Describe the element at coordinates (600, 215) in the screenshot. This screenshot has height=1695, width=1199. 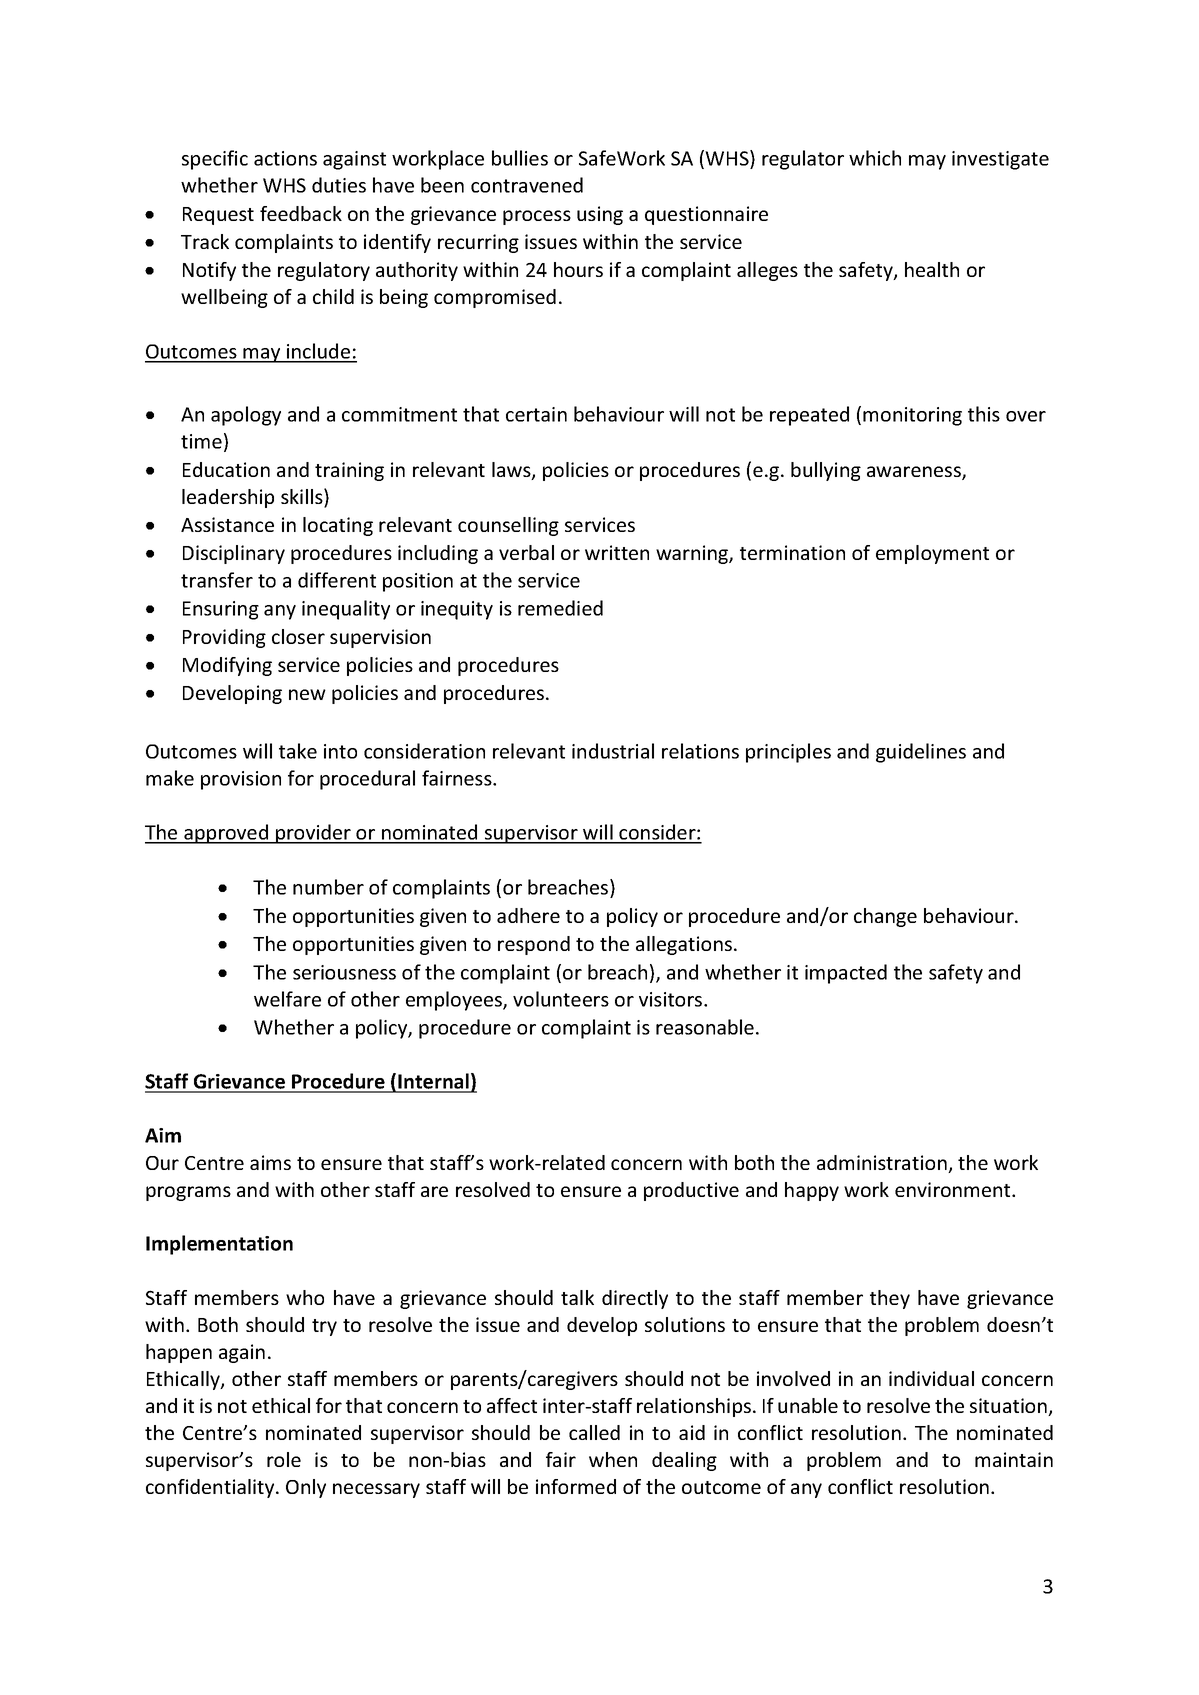
I see `using` at that location.
